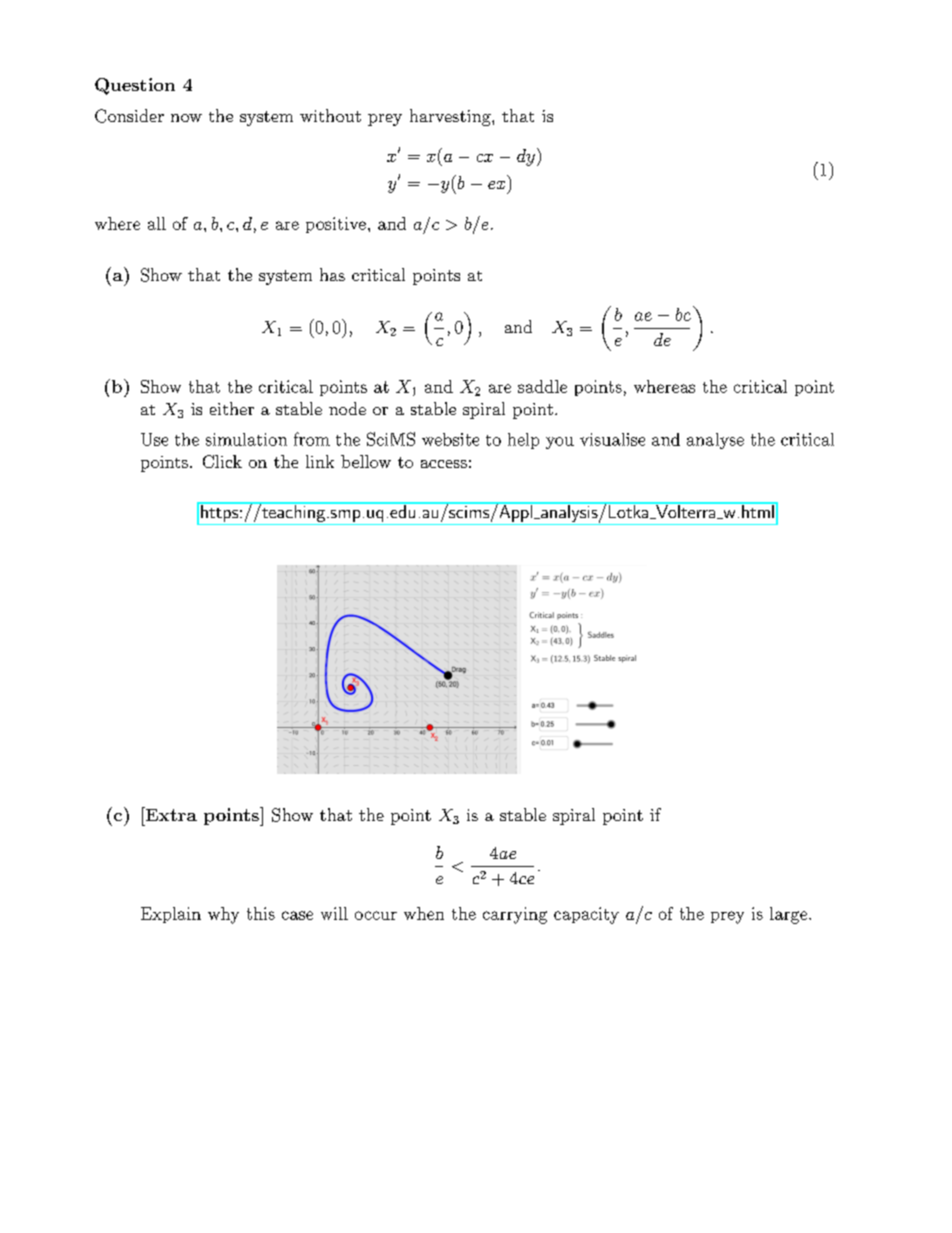 This image has width=952, height=1233. I want to click on harvesting, so click(451, 117).
